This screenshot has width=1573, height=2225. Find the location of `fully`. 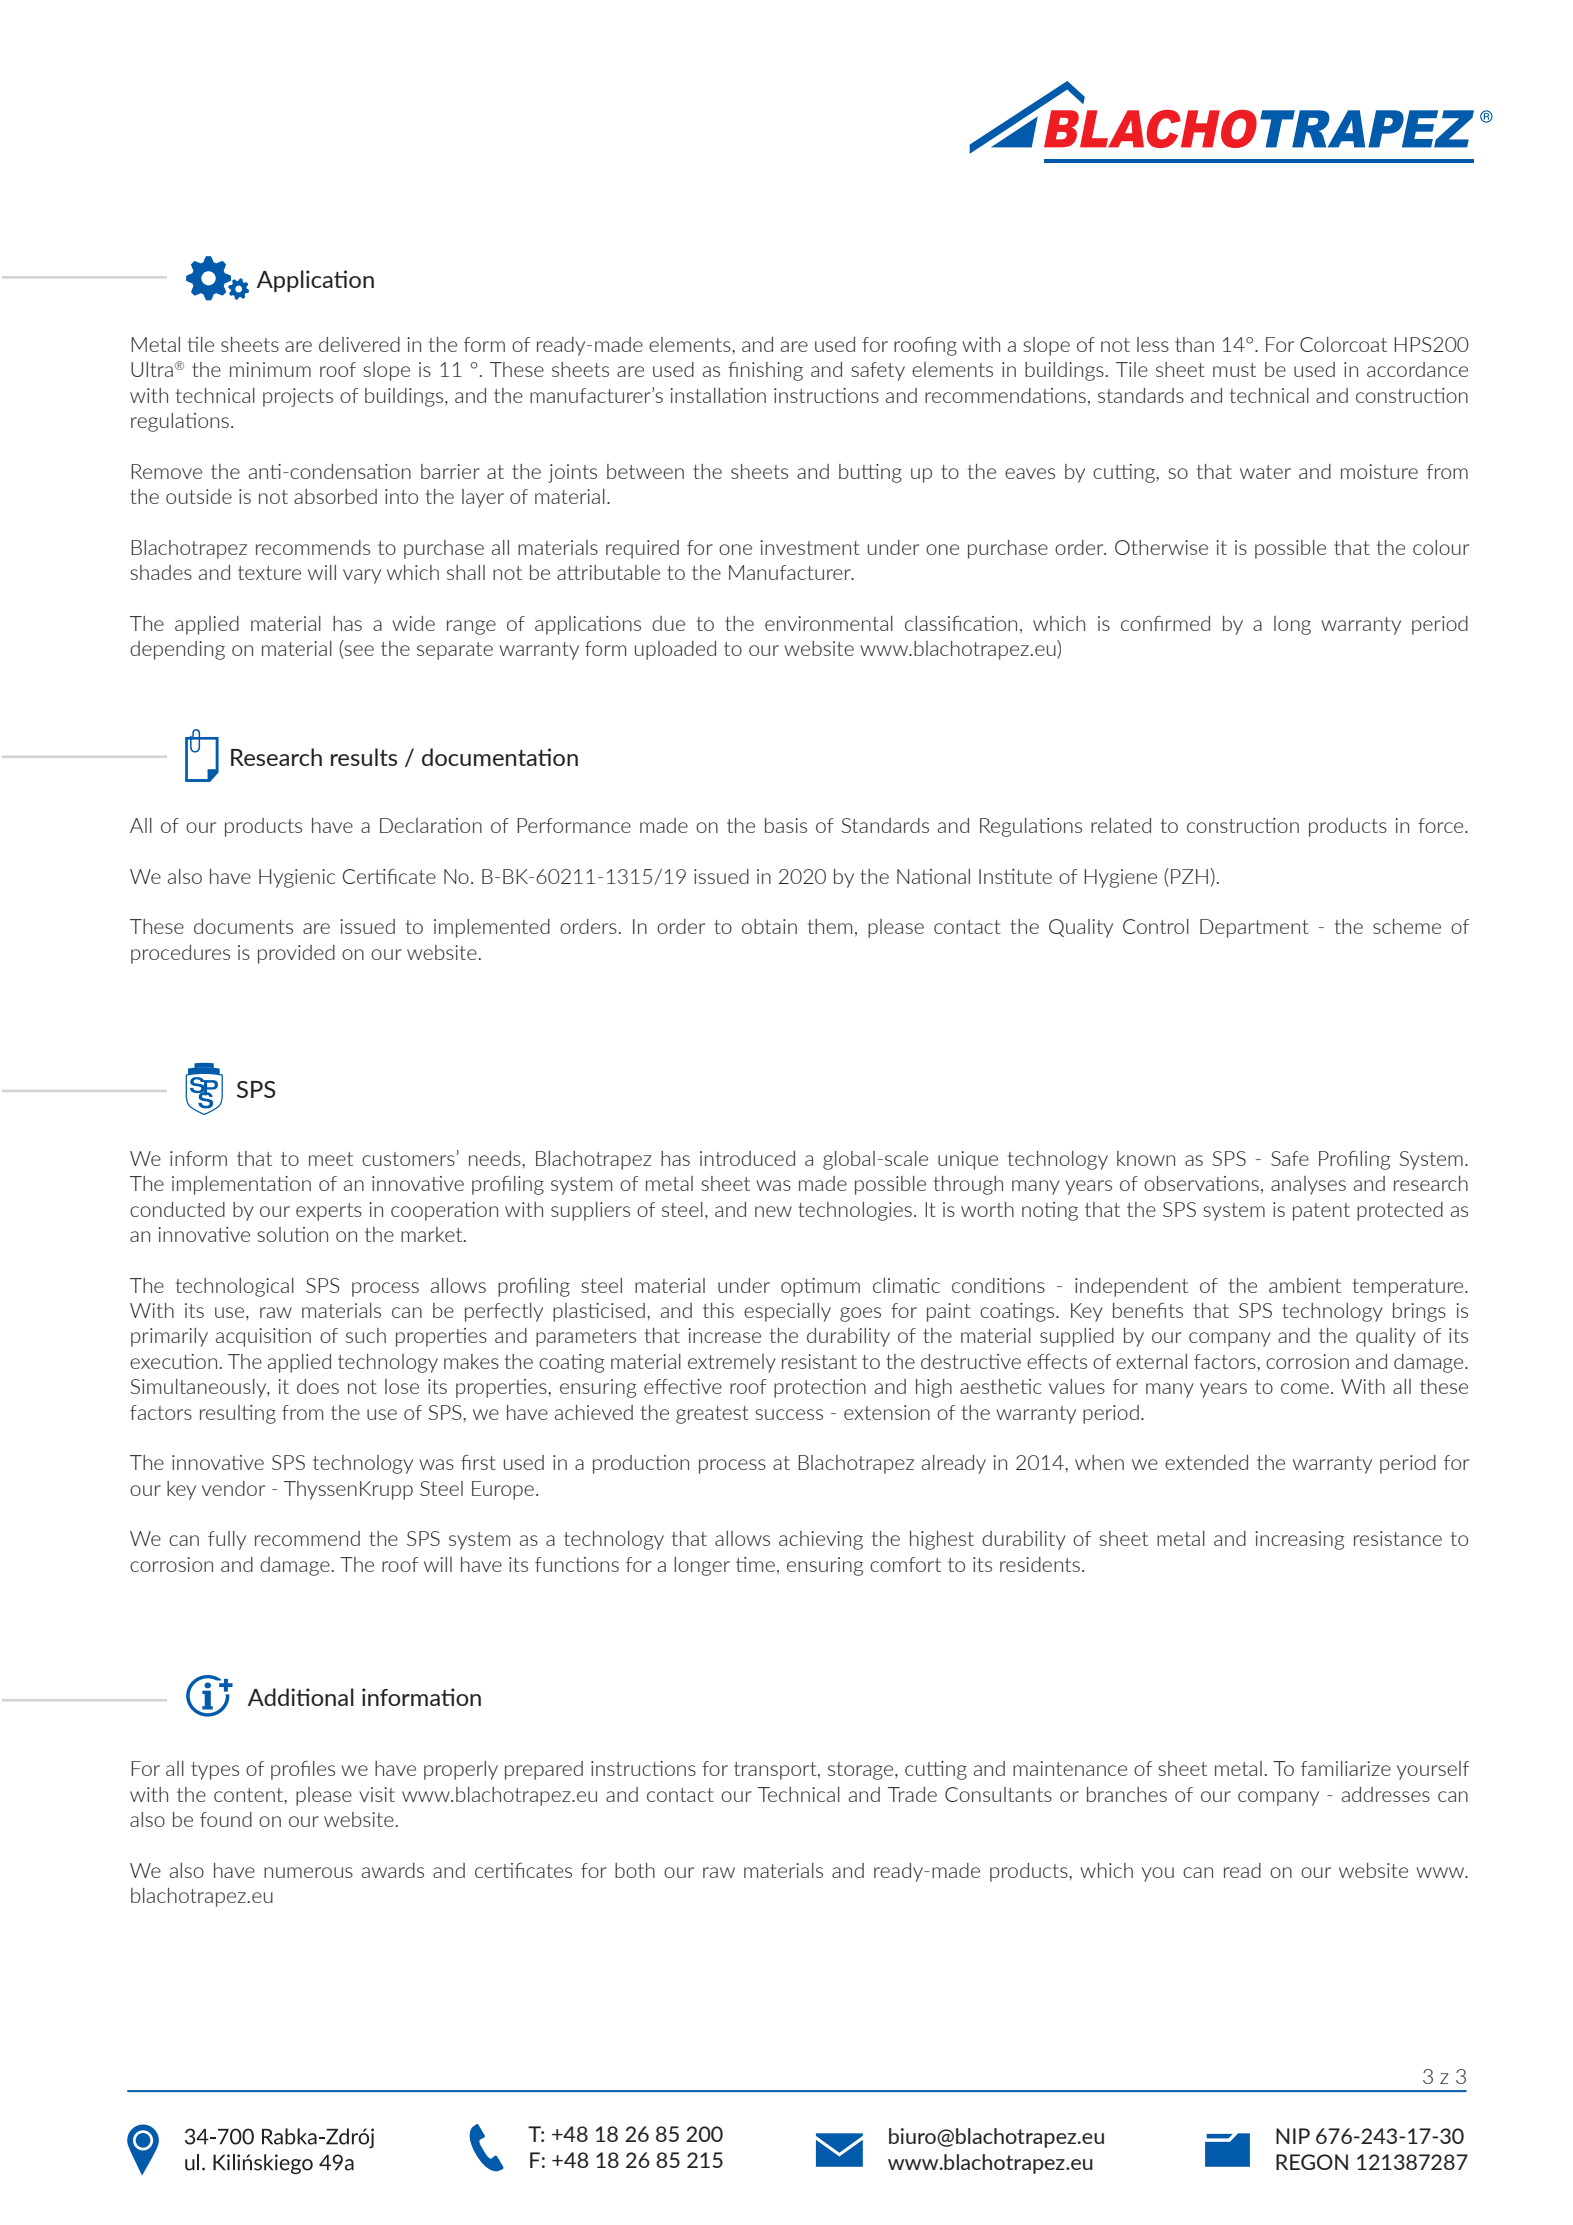

fully is located at coordinates (227, 1540).
